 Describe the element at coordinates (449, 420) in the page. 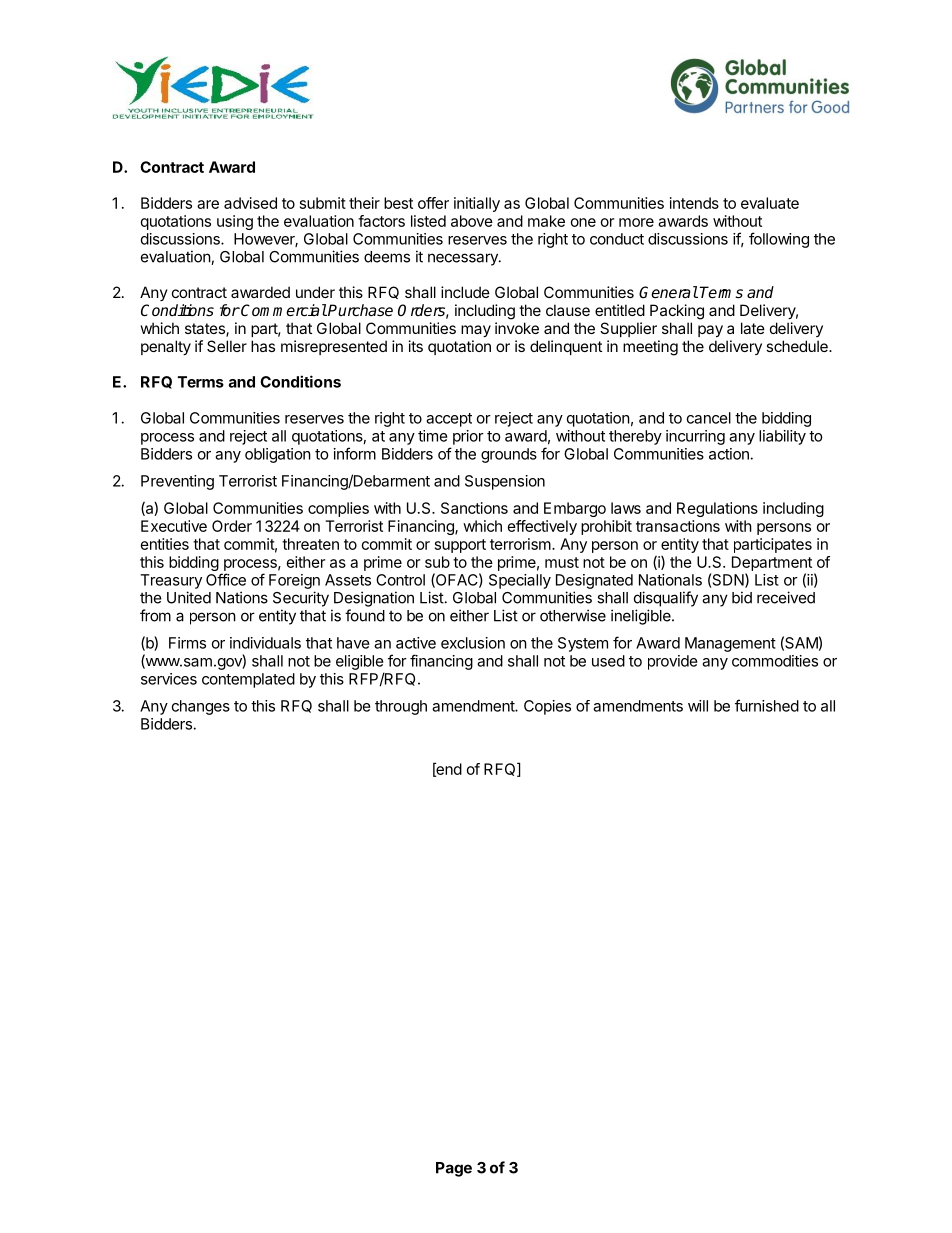

I see `accept` at that location.
